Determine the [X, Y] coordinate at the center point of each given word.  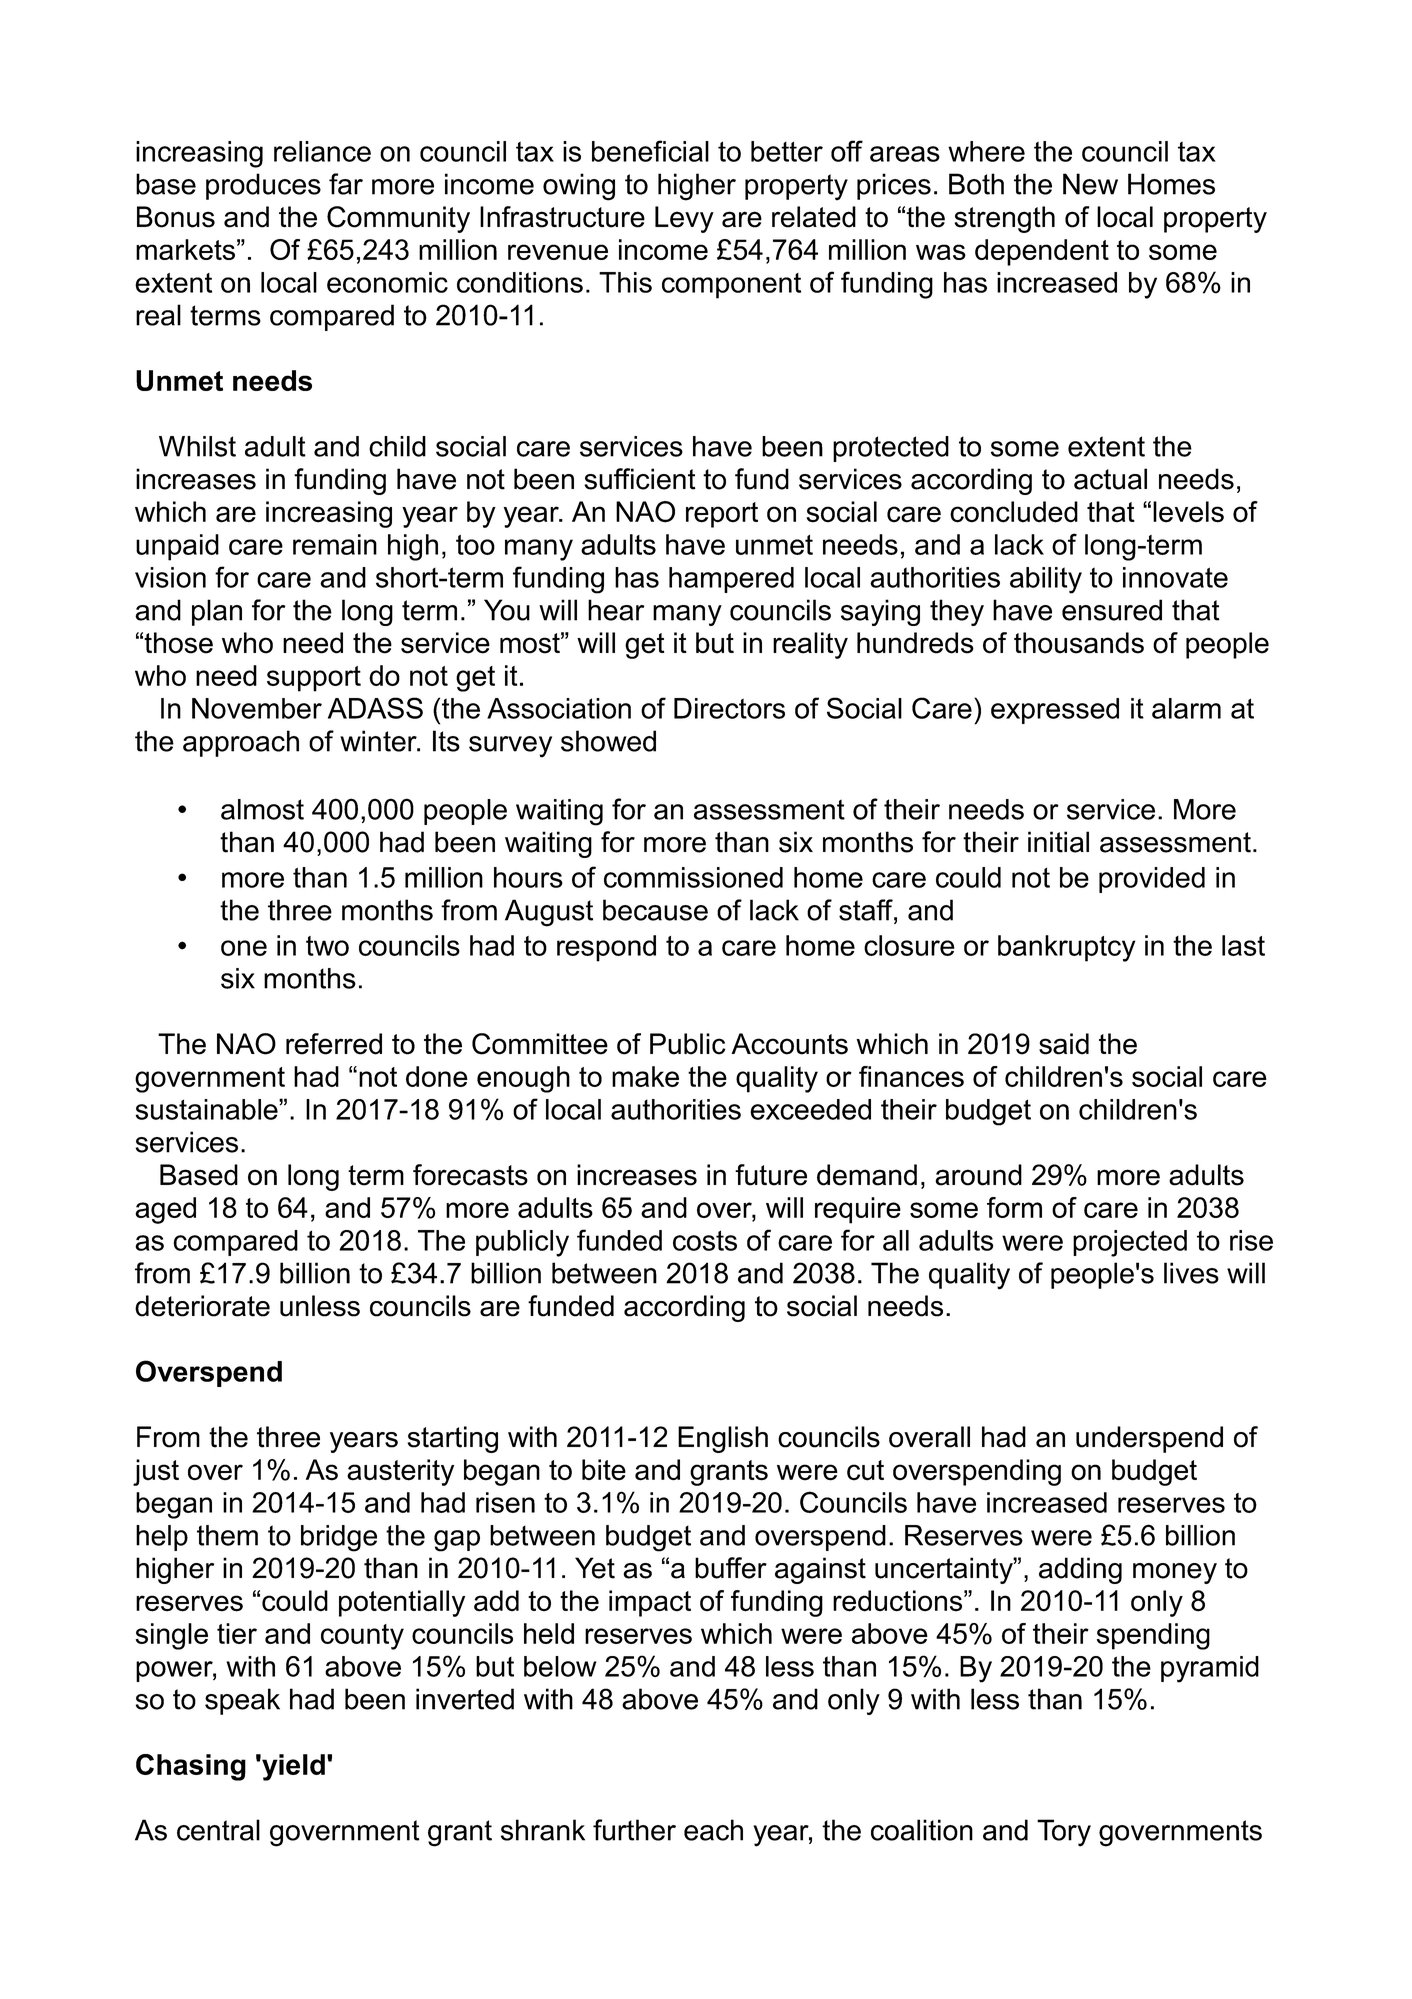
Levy [684, 219]
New [1090, 184]
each [713, 1830]
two [327, 946]
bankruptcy [1067, 948]
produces [263, 186]
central [218, 1830]
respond [606, 948]
